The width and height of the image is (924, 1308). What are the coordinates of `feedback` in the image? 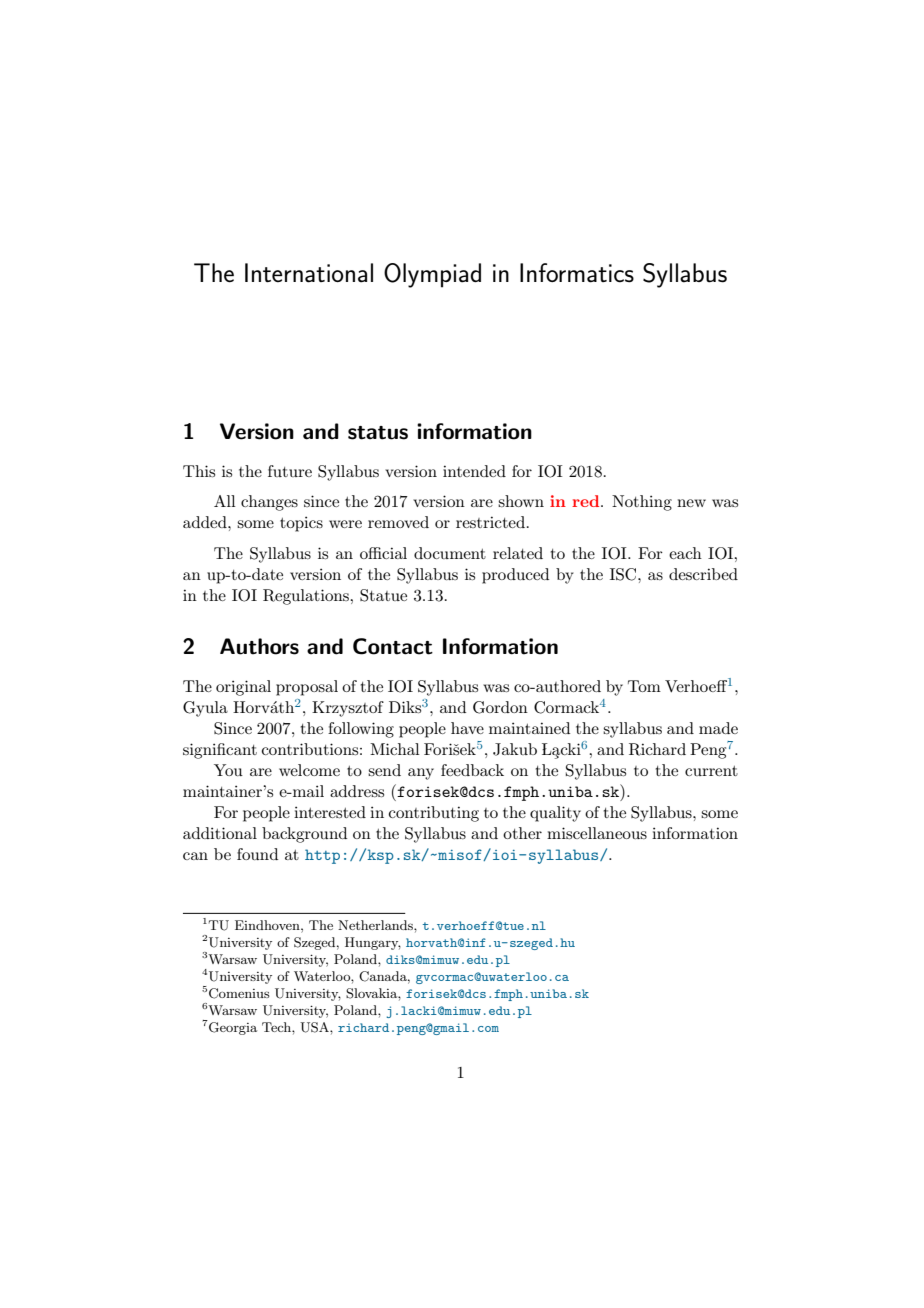 It's located at (472, 770).
